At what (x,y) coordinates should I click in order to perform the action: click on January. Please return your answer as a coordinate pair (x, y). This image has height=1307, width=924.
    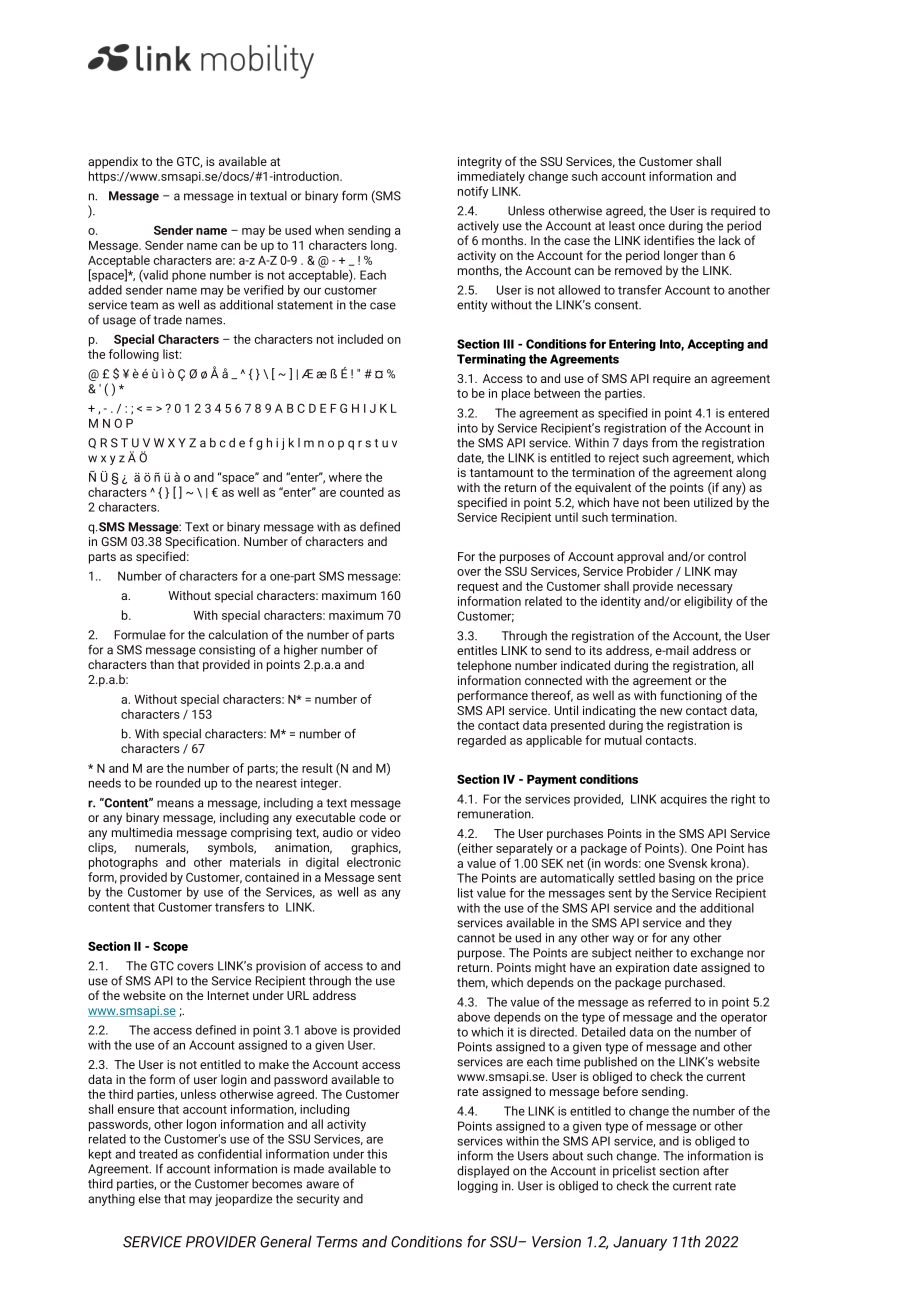
    Looking at the image, I should click on (640, 1243).
